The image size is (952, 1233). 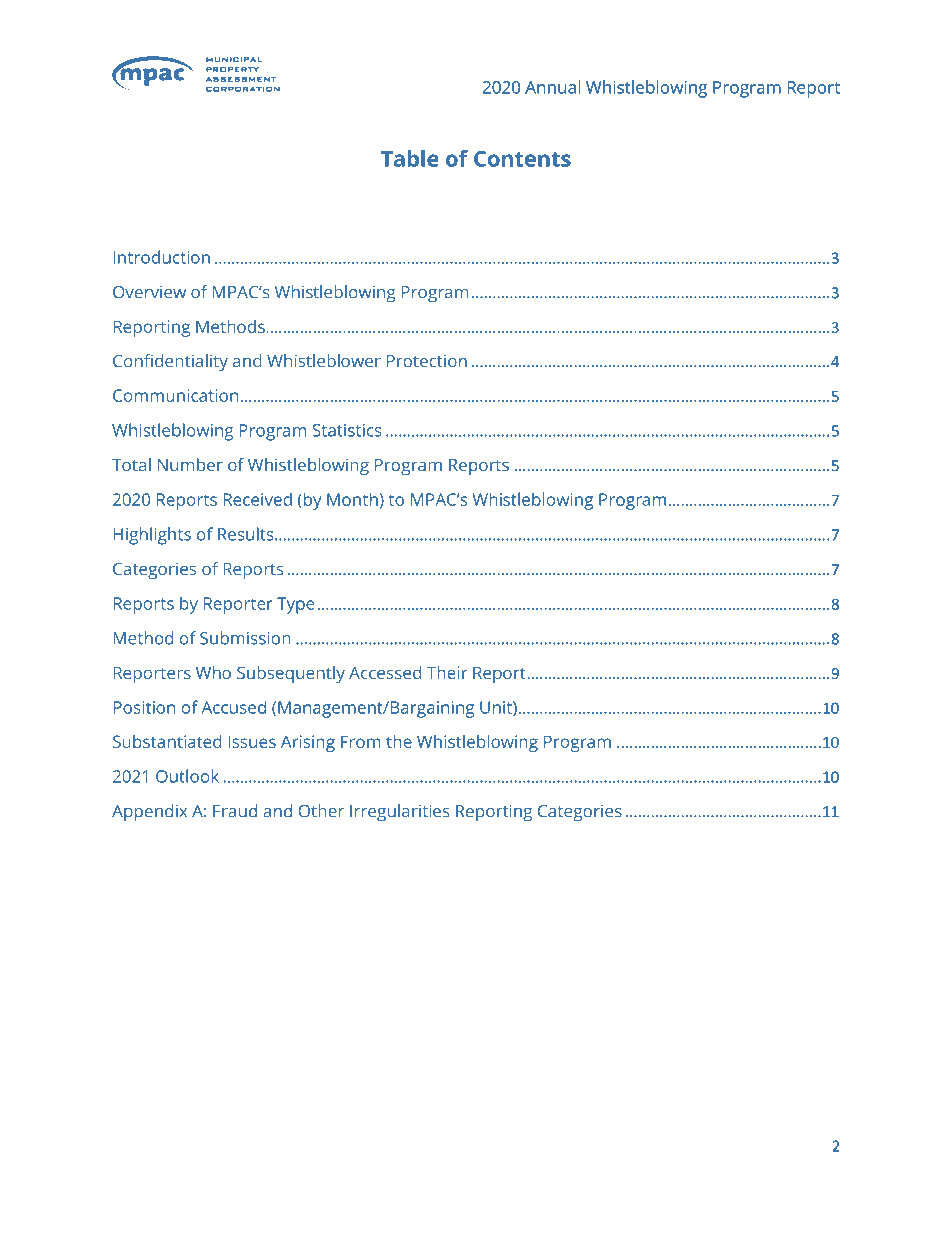 I want to click on Submission, so click(x=245, y=638).
